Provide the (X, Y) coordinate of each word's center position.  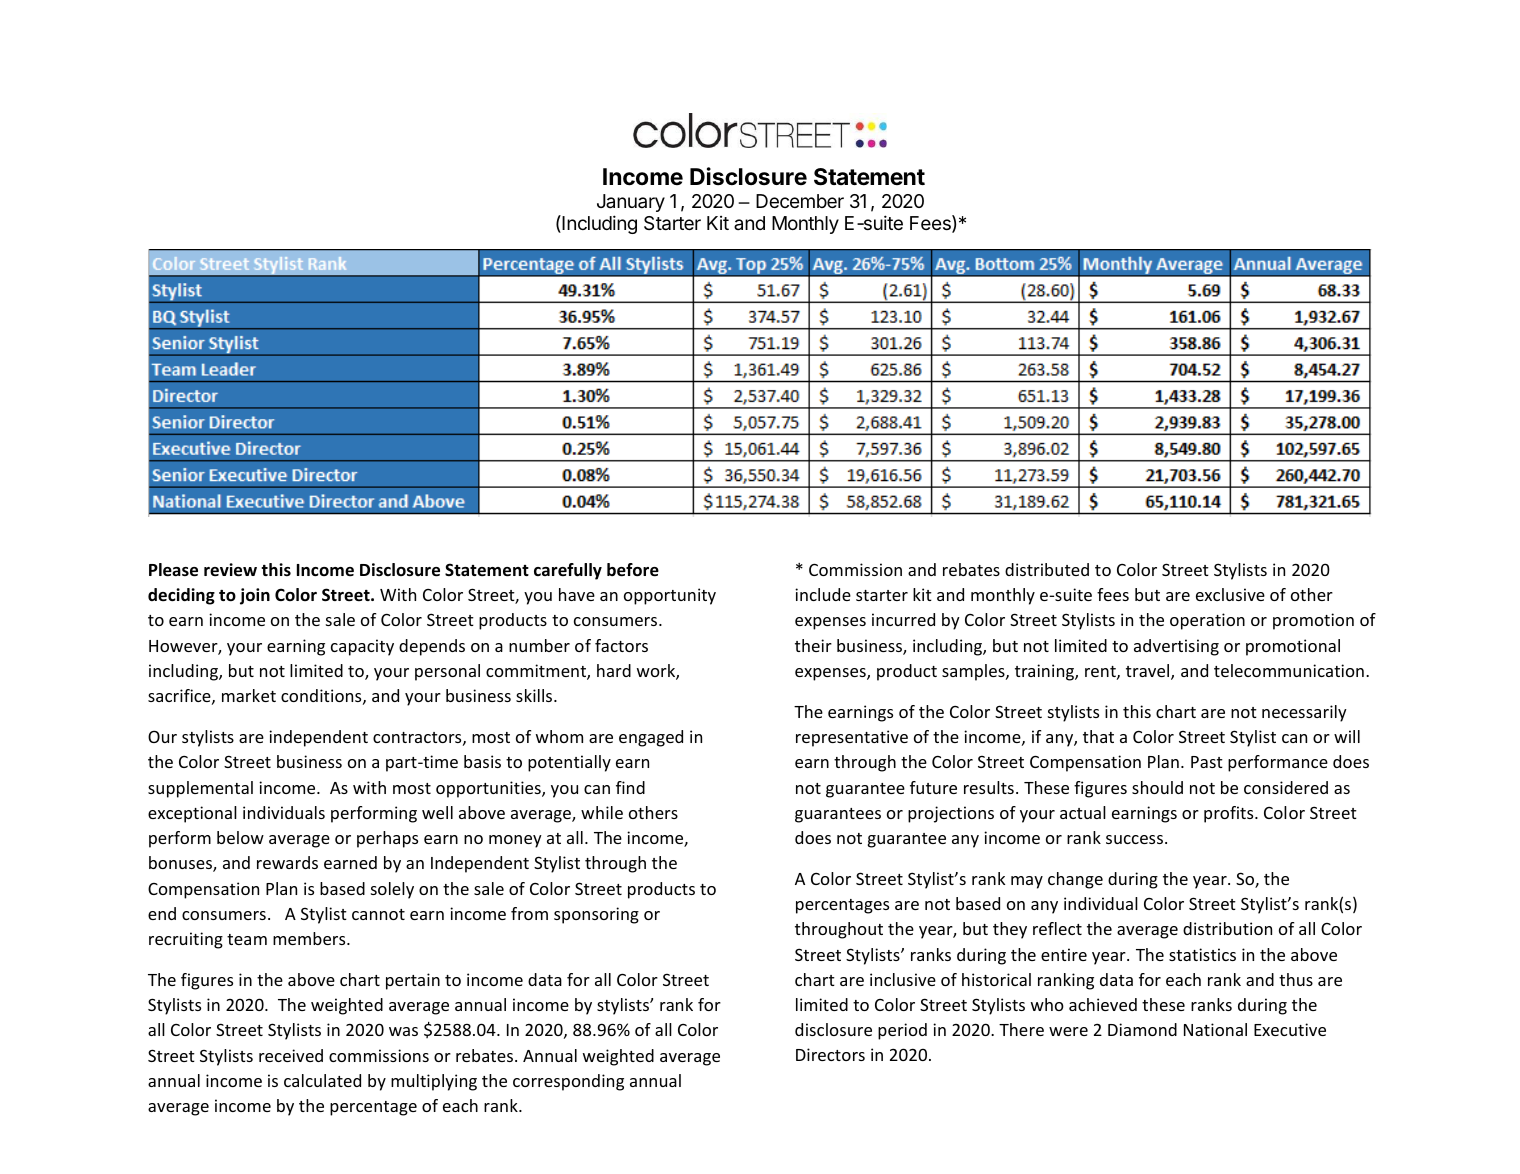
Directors (830, 1054)
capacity (362, 647)
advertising (1176, 647)
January (631, 203)
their (813, 645)
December (800, 201)
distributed (1047, 569)
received (291, 1055)
